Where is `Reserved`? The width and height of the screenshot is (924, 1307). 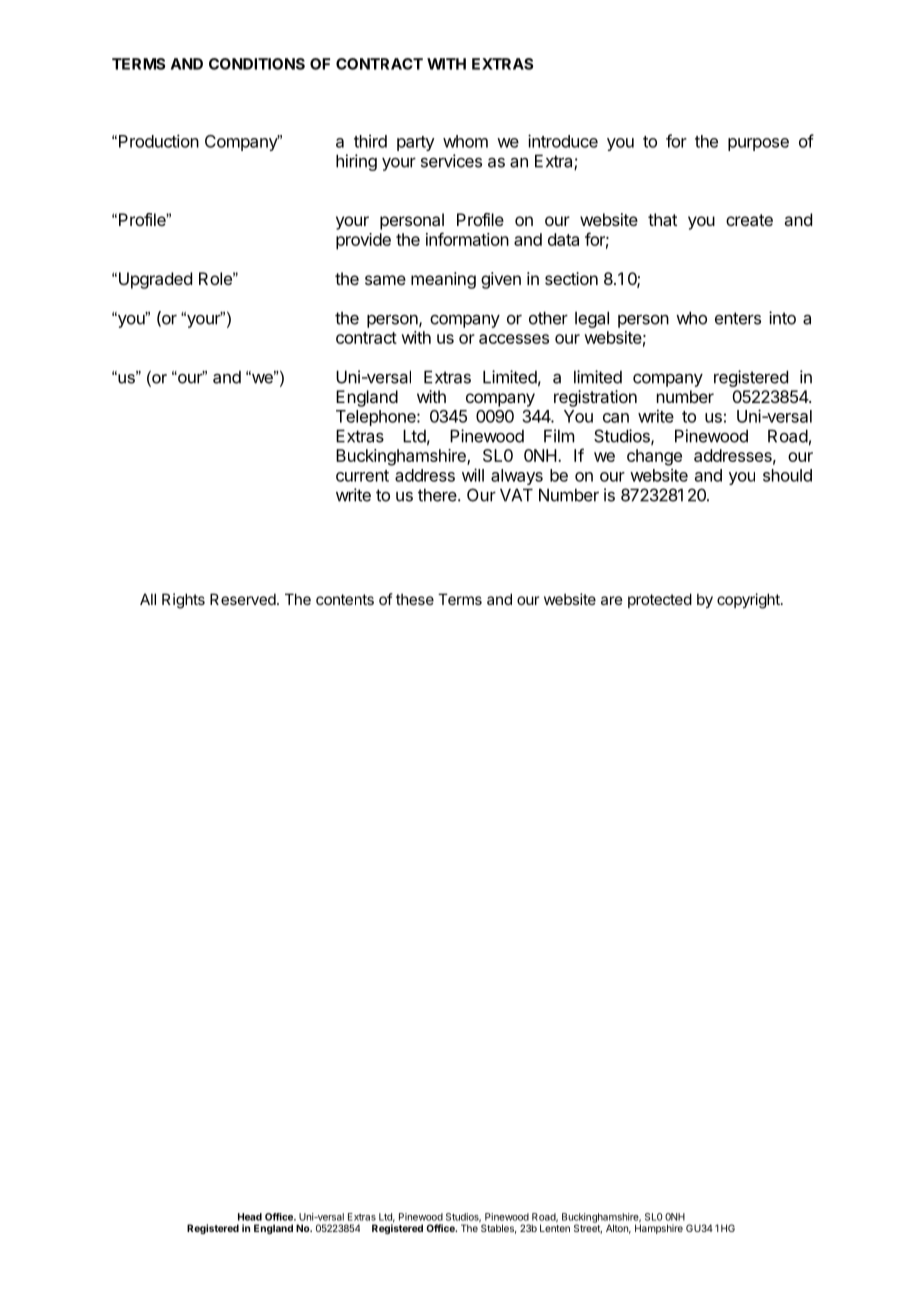 Reserved is located at coordinates (243, 599).
